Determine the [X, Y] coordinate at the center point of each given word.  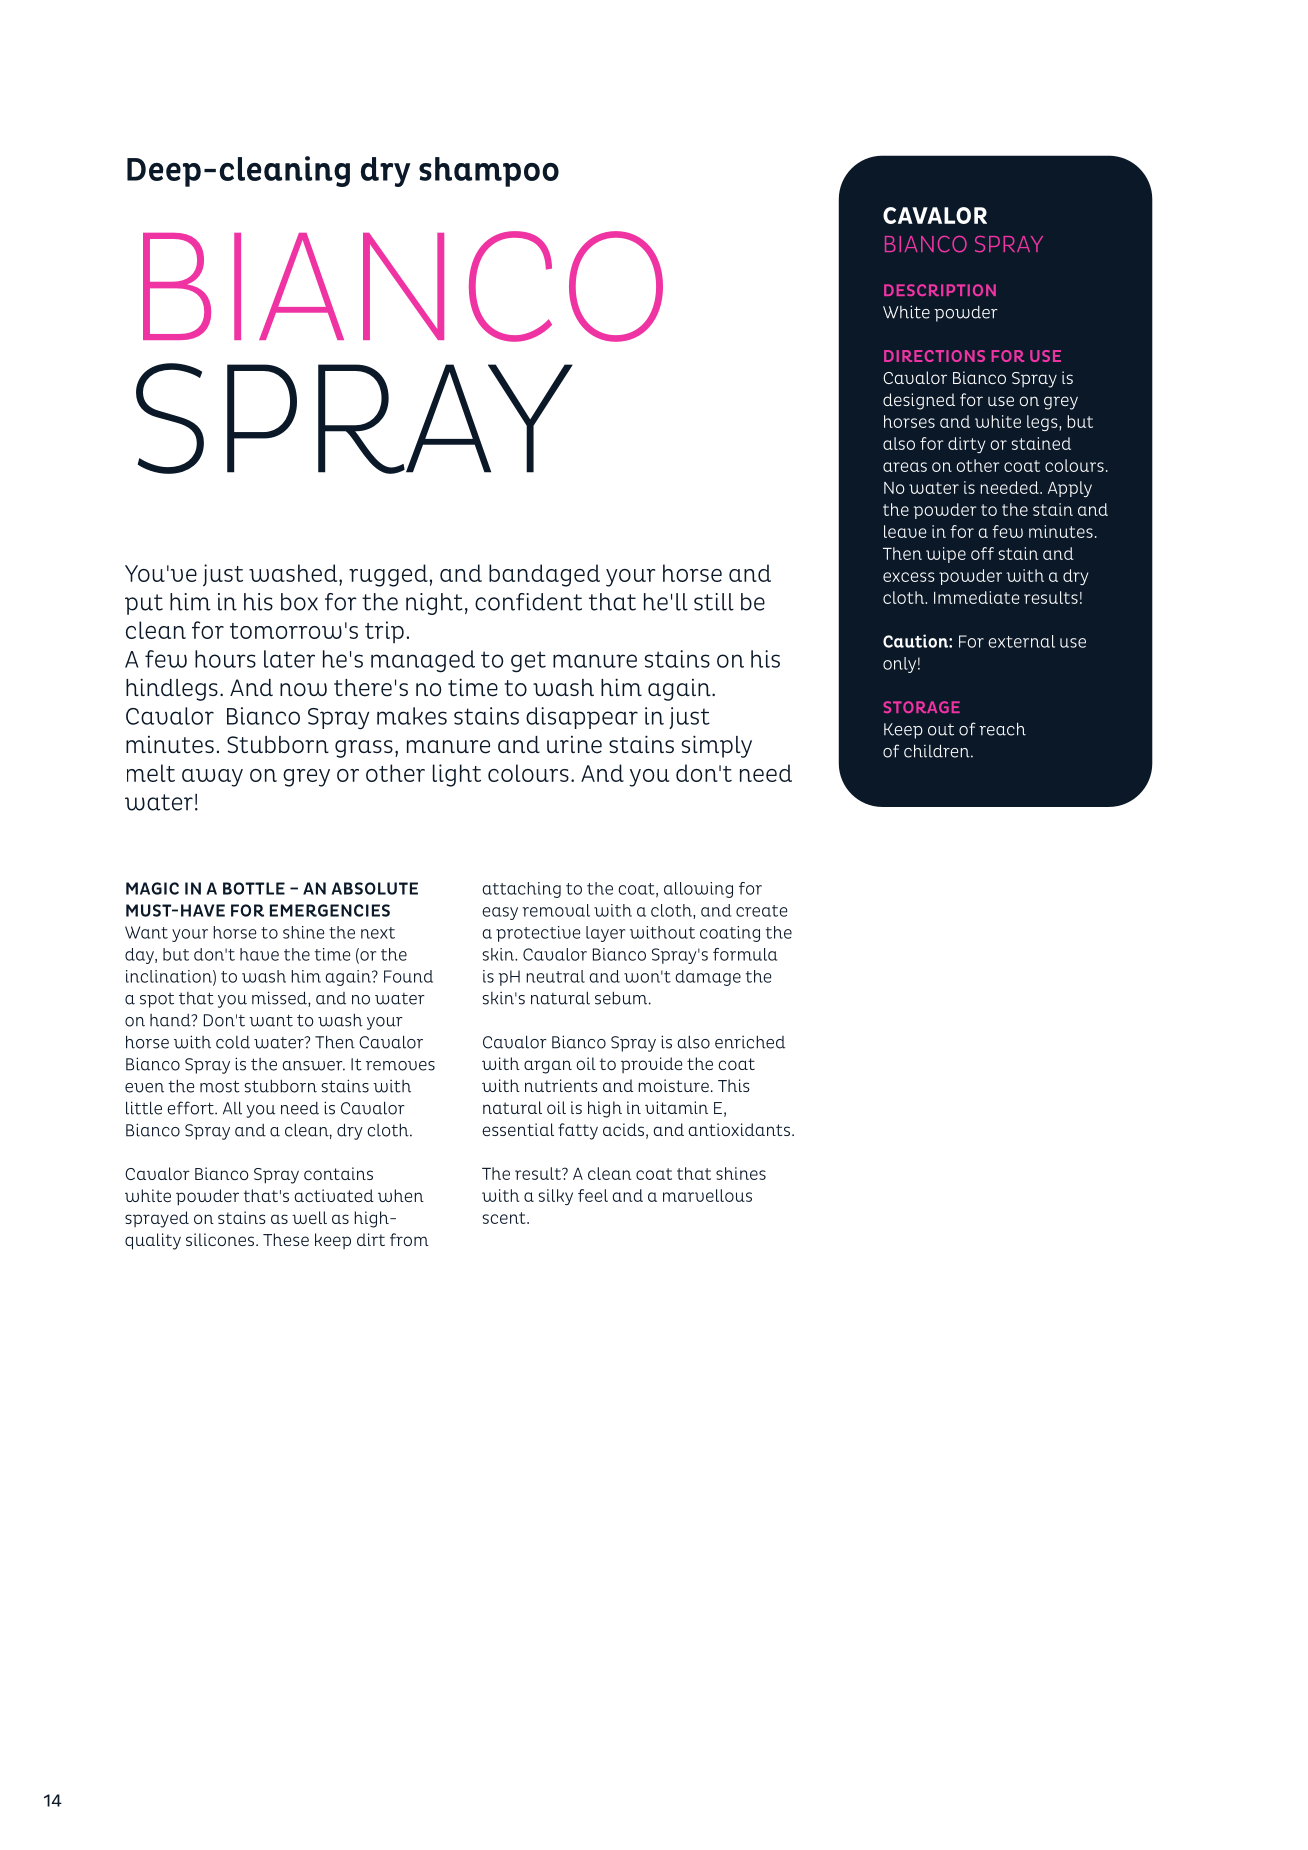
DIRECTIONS [934, 356]
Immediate [976, 597]
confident [528, 602]
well [309, 1217]
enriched [750, 1042]
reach [1002, 729]
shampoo [489, 172]
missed [280, 999]
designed [919, 401]
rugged [388, 575]
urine [574, 745]
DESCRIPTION [940, 290]
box [299, 602]
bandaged [544, 575]
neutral [555, 976]
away [212, 778]
